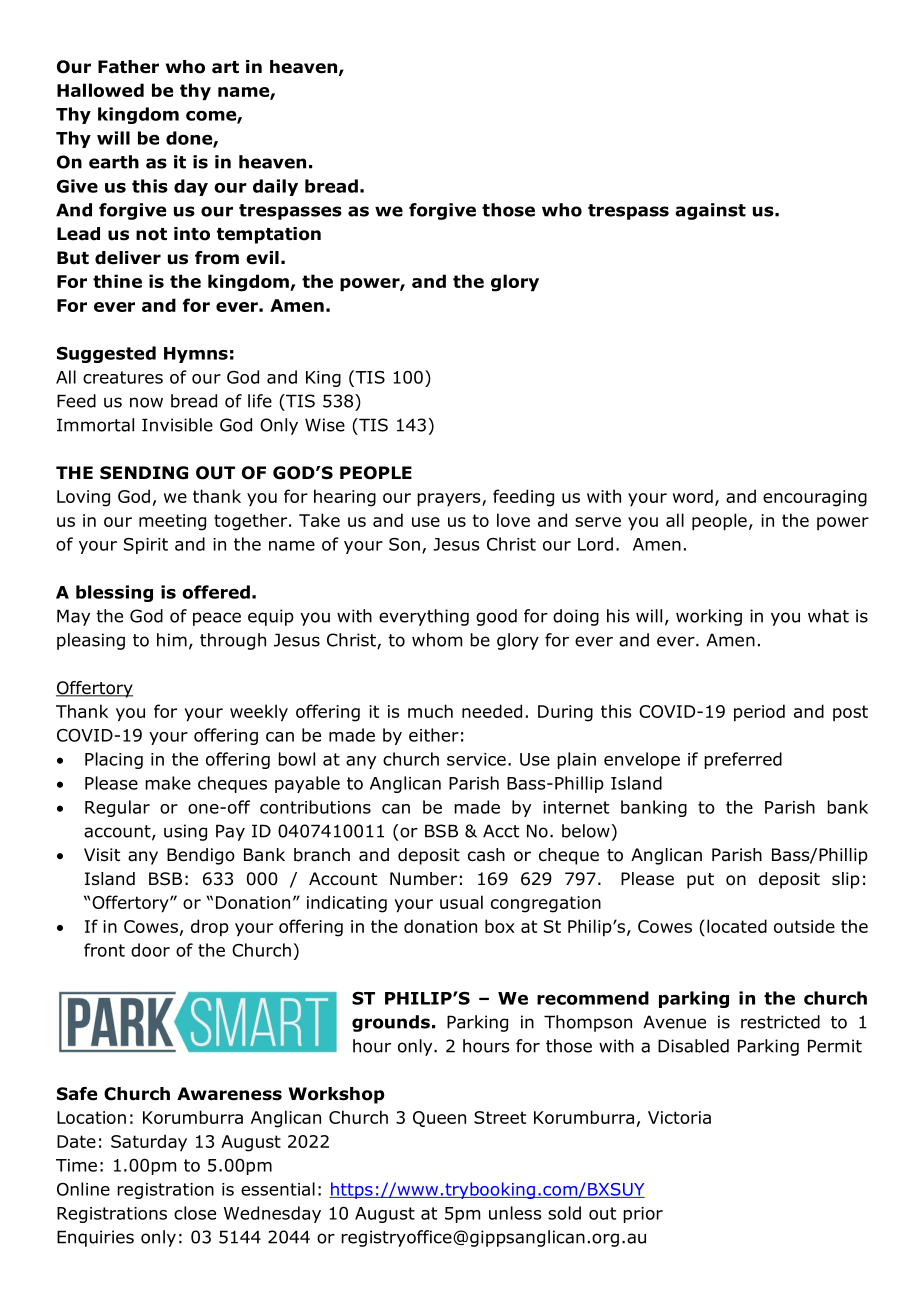  What do you see at coordinates (195, 1213) in the image?
I see `close` at bounding box center [195, 1213].
